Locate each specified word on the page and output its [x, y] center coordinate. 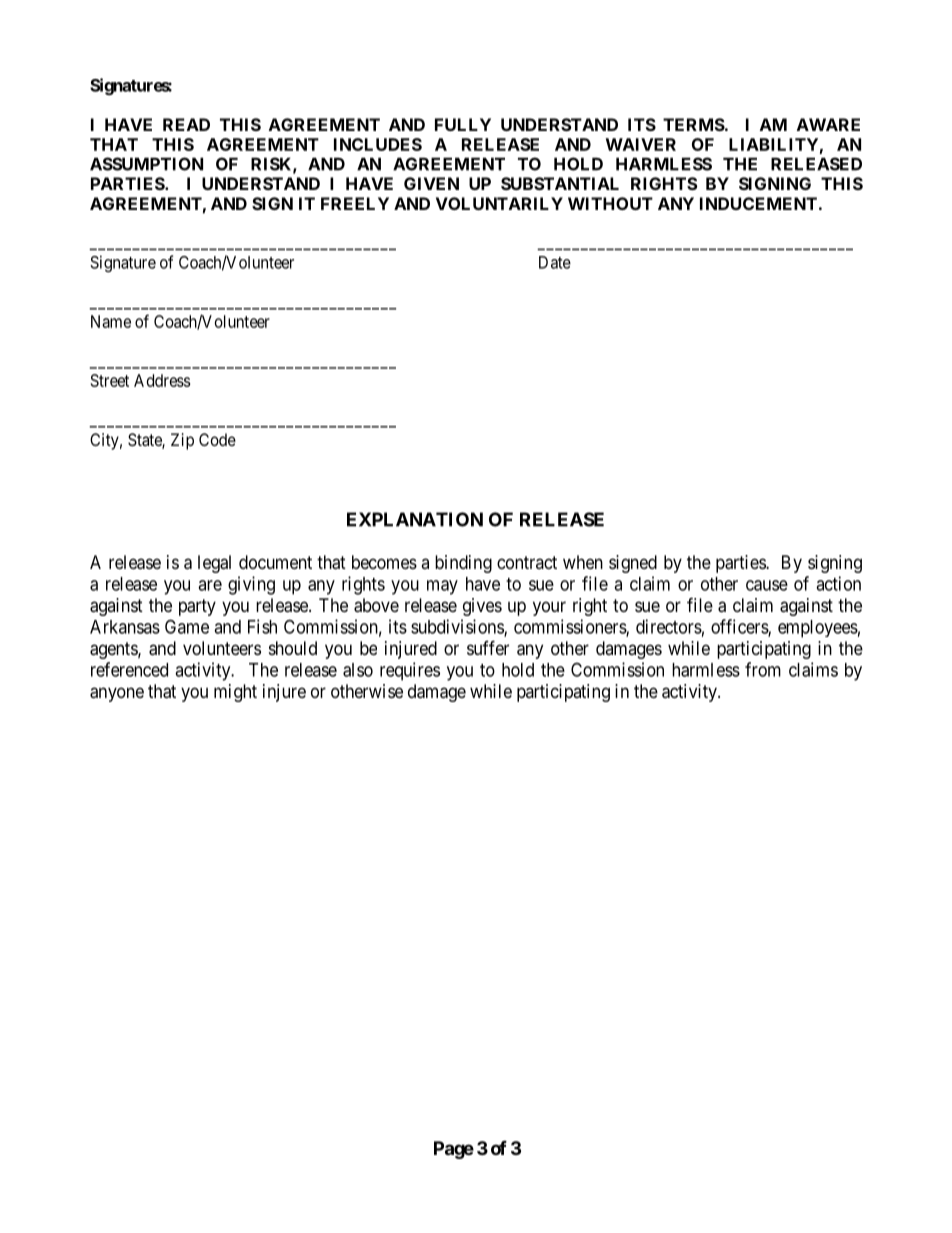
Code [217, 439]
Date [555, 262]
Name [111, 321]
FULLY [463, 124]
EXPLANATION [415, 519]
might [235, 693]
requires [410, 671]
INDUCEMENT [758, 203]
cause [767, 585]
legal [214, 564]
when [583, 562]
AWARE [828, 124]
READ [186, 124]
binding [463, 564]
